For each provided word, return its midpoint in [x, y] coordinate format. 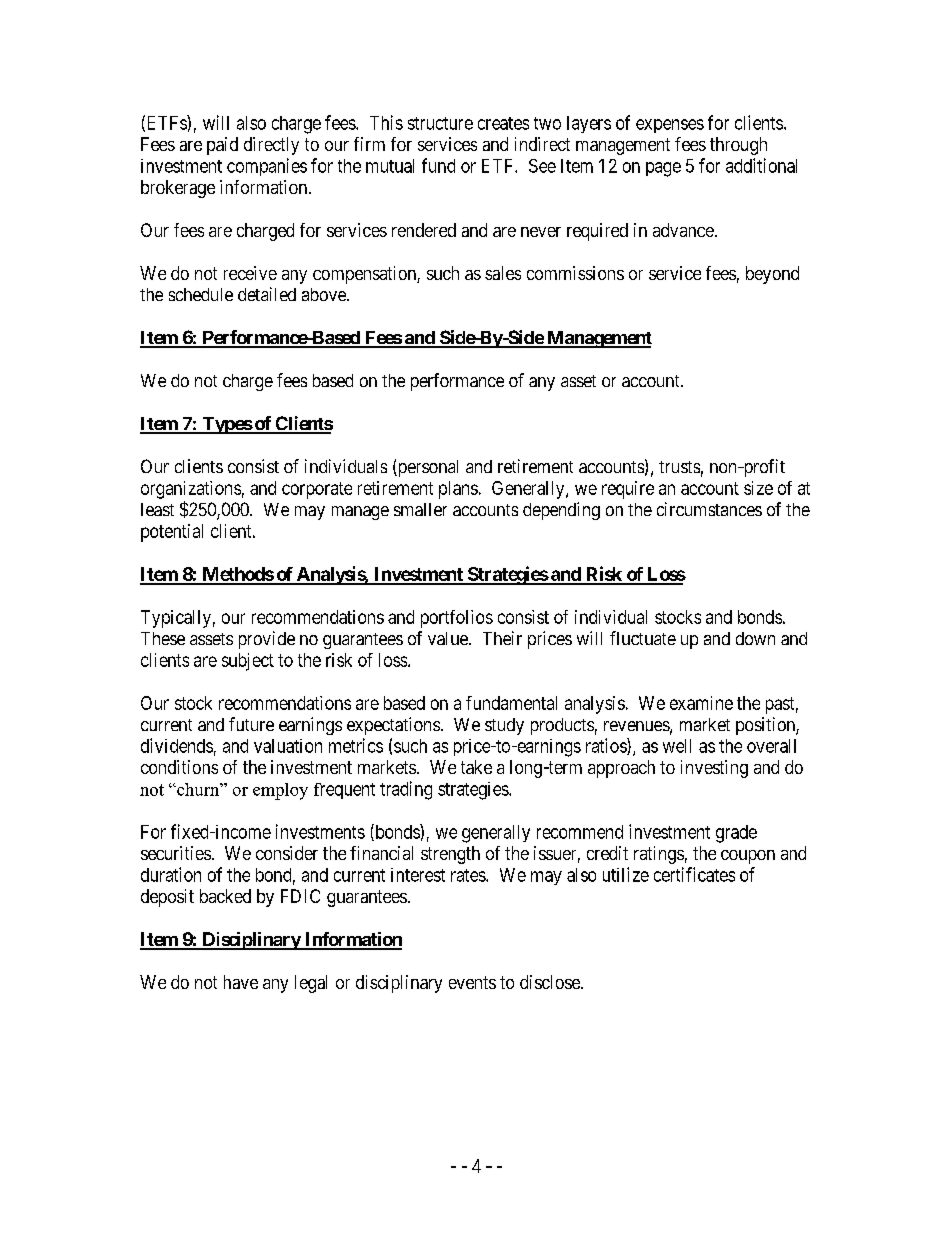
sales [503, 273]
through [738, 146]
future [251, 724]
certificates [694, 874]
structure [440, 123]
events [472, 982]
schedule [201, 294]
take [476, 767]
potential [172, 533]
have [241, 982]
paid [222, 146]
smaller [420, 509]
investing [714, 769]
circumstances [709, 509]
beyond [772, 275]
